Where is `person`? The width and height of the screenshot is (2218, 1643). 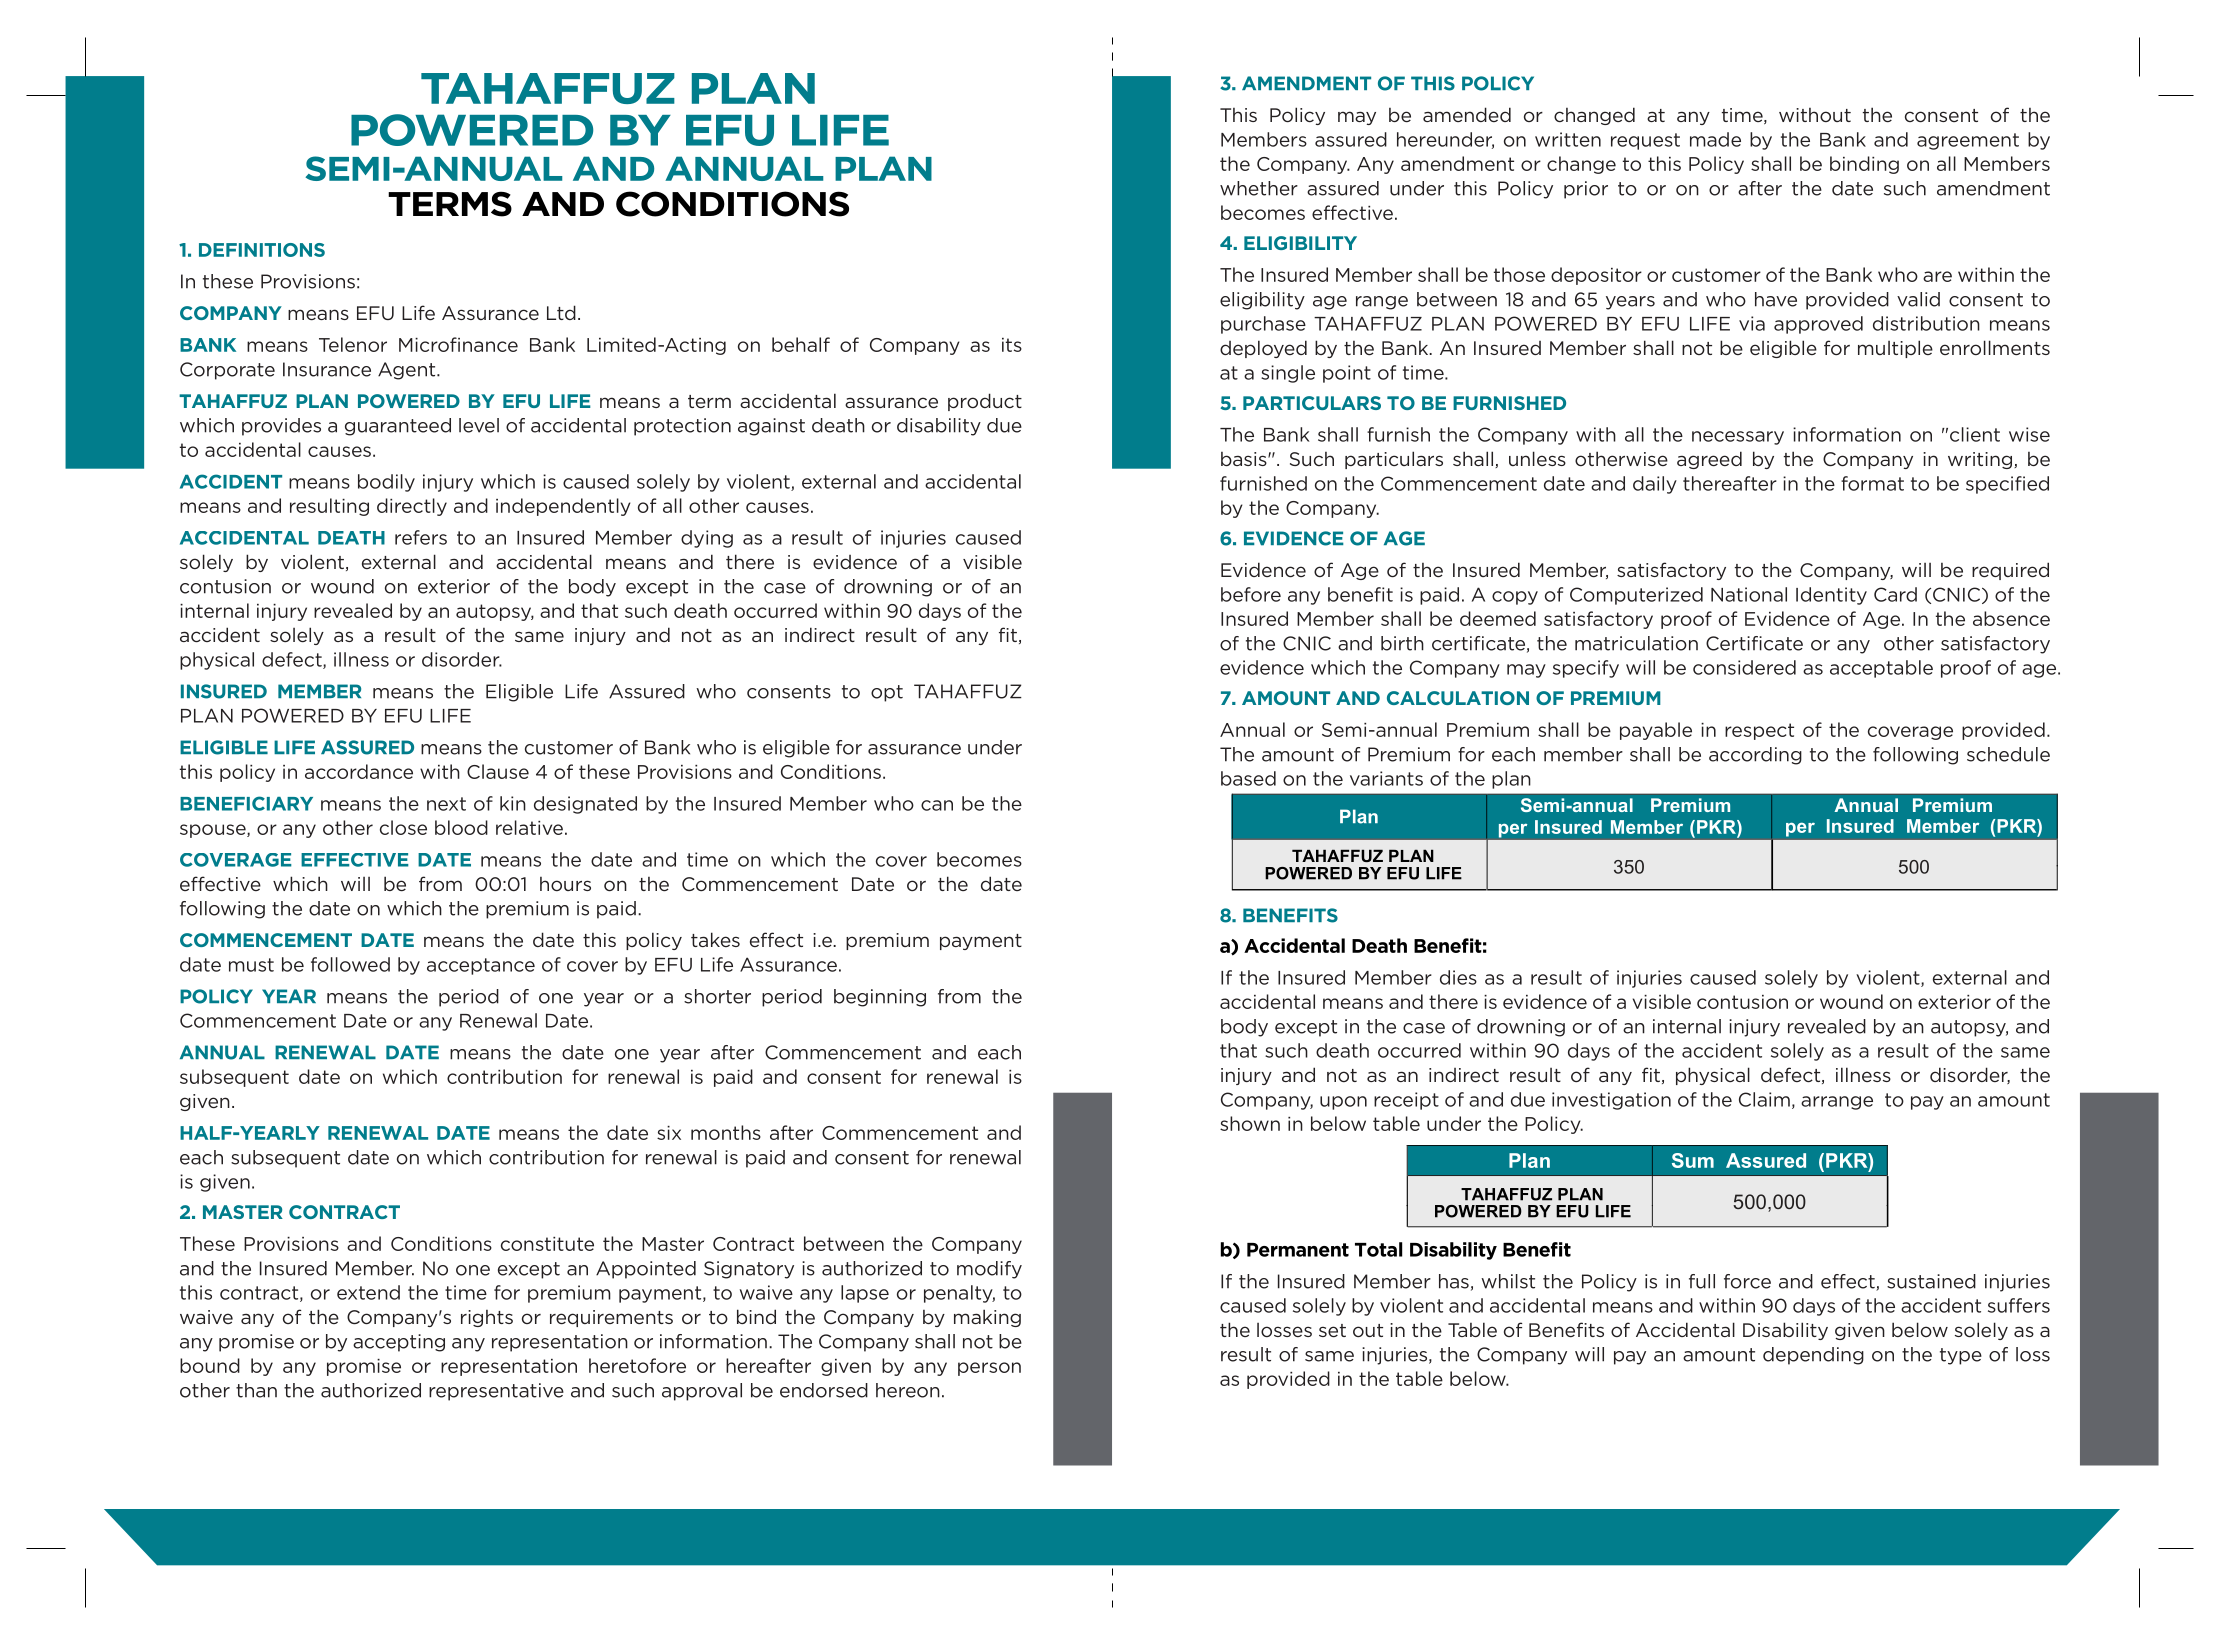
person is located at coordinates (989, 1369).
